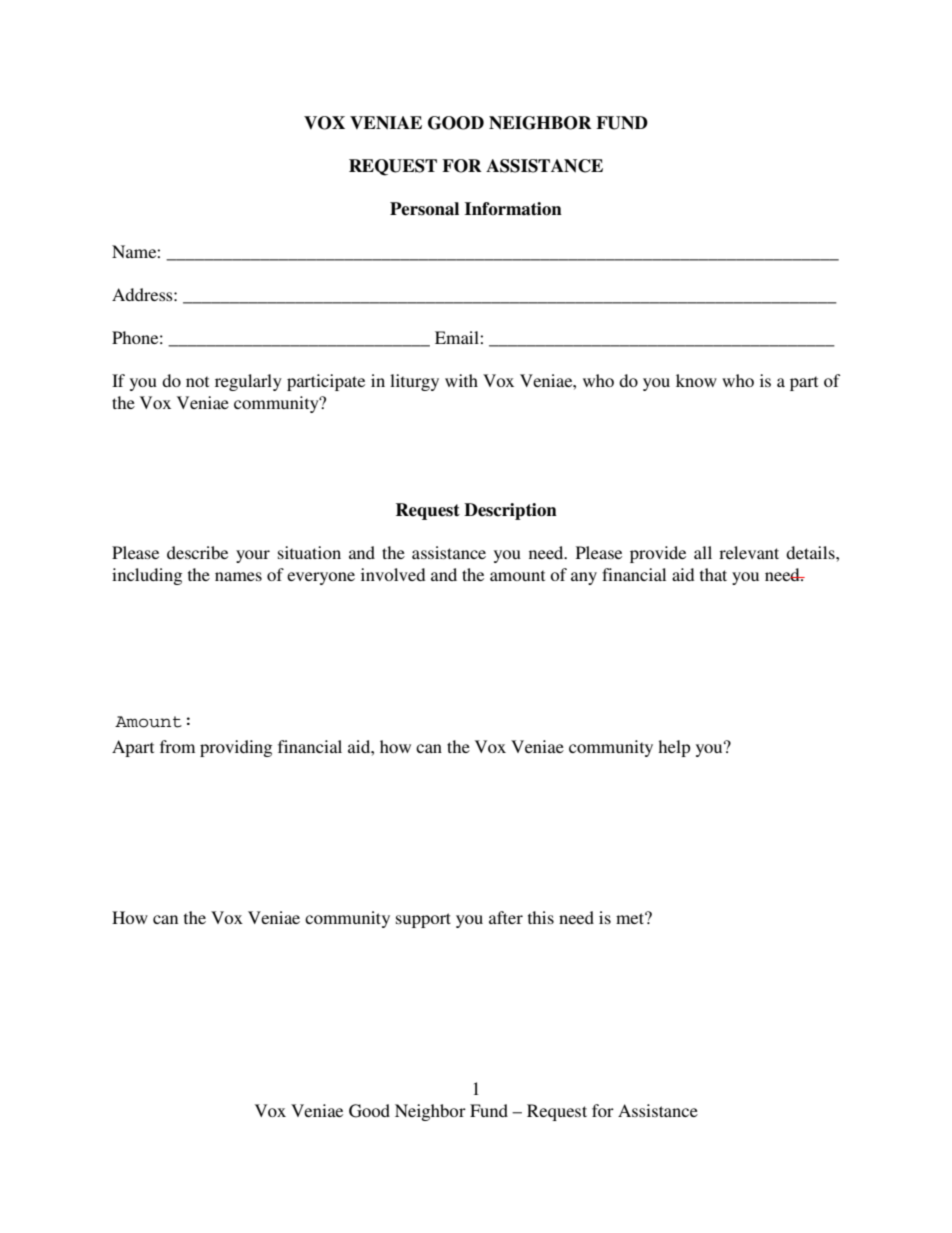  I want to click on with, so click(461, 380).
